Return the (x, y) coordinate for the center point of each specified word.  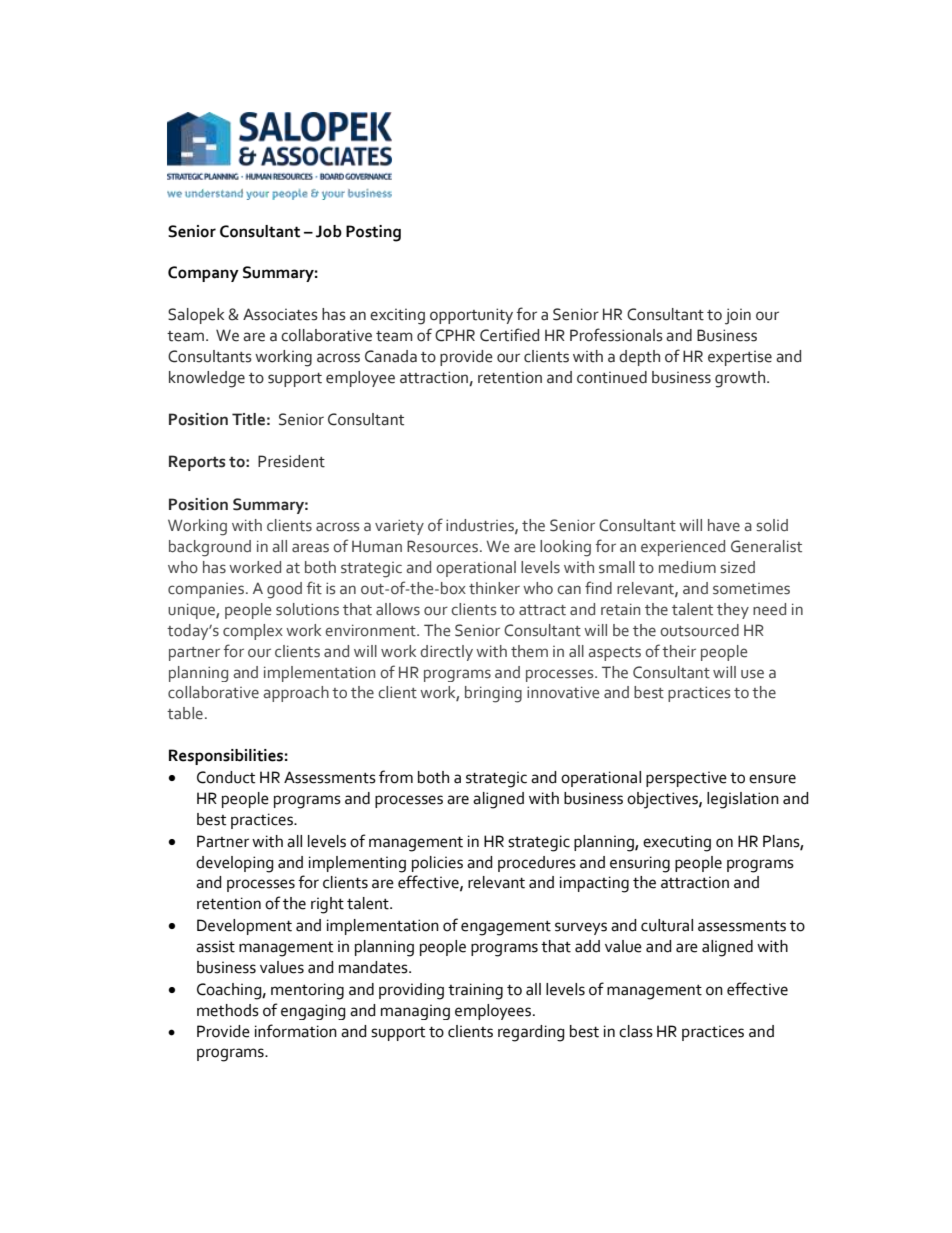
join (738, 316)
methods (228, 1010)
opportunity (471, 316)
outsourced (700, 630)
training (475, 991)
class (636, 1031)
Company (203, 274)
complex (253, 632)
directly (446, 653)
